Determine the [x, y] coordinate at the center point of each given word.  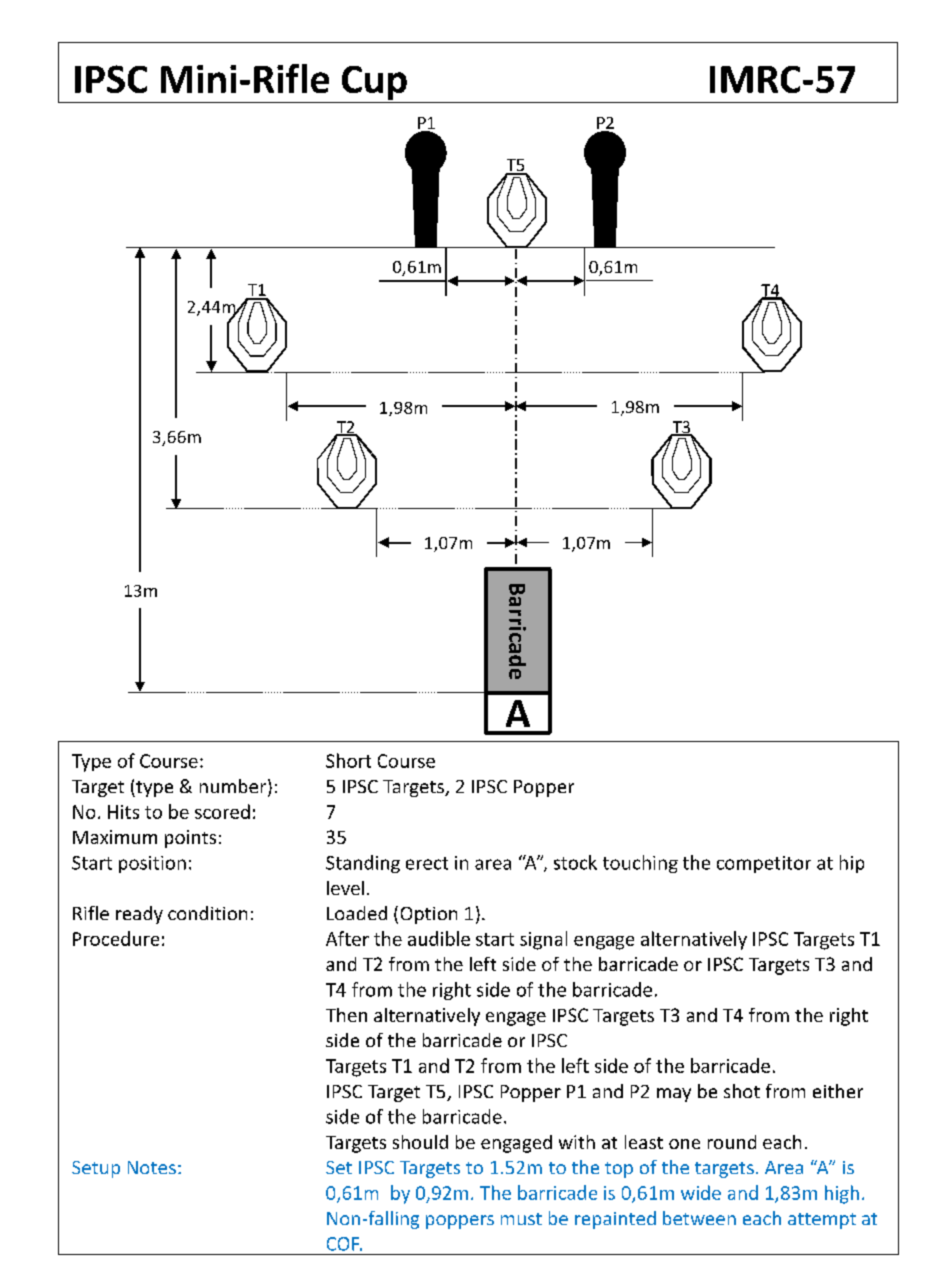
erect [427, 863]
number [234, 787]
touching [640, 864]
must [521, 1219]
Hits [123, 812]
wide [701, 1192]
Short [348, 760]
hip [852, 864]
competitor [764, 864]
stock [575, 862]
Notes [152, 1167]
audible [439, 938]
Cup [374, 84]
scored [222, 811]
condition [207, 913]
